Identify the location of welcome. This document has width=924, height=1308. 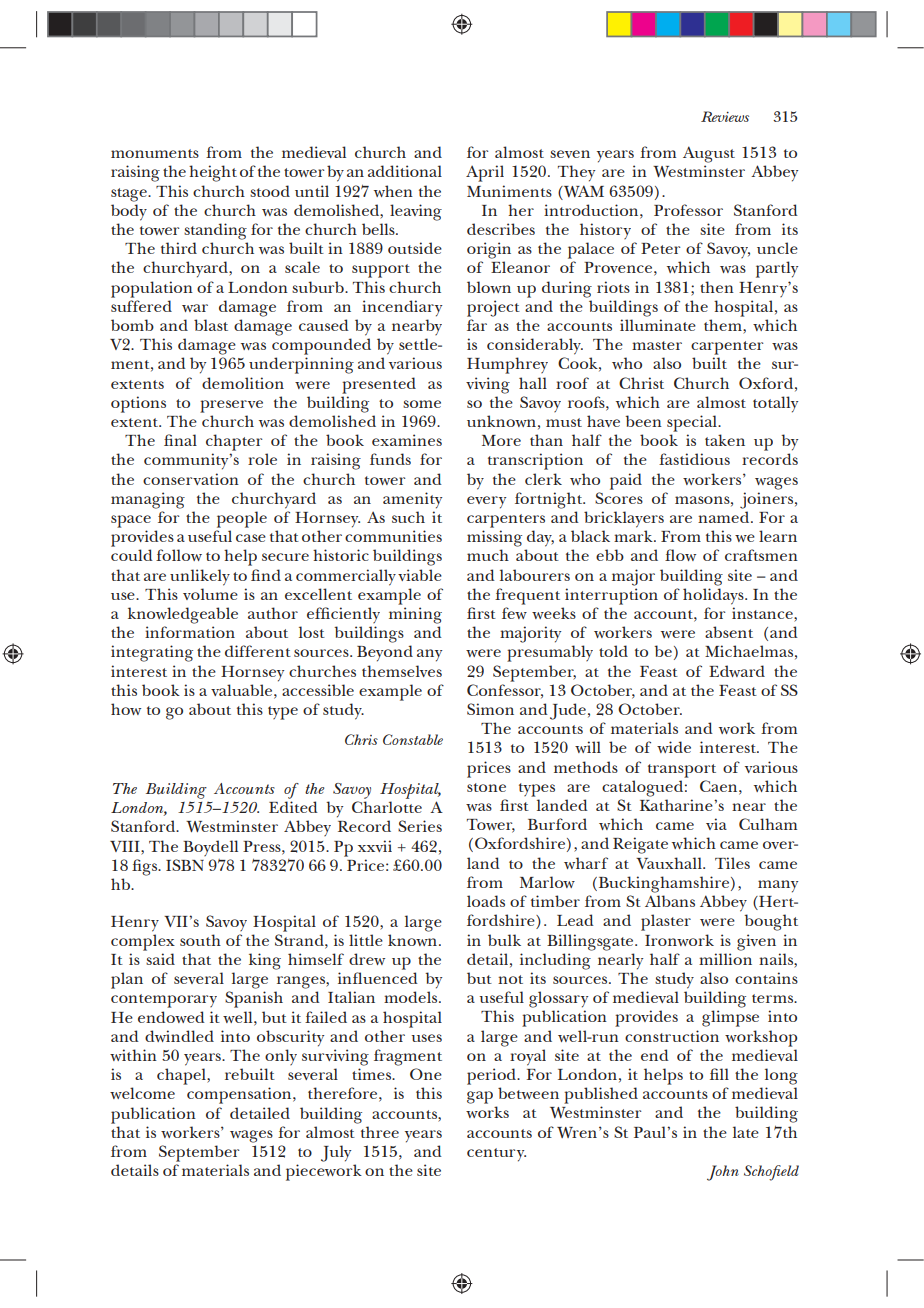
(142, 1093).
